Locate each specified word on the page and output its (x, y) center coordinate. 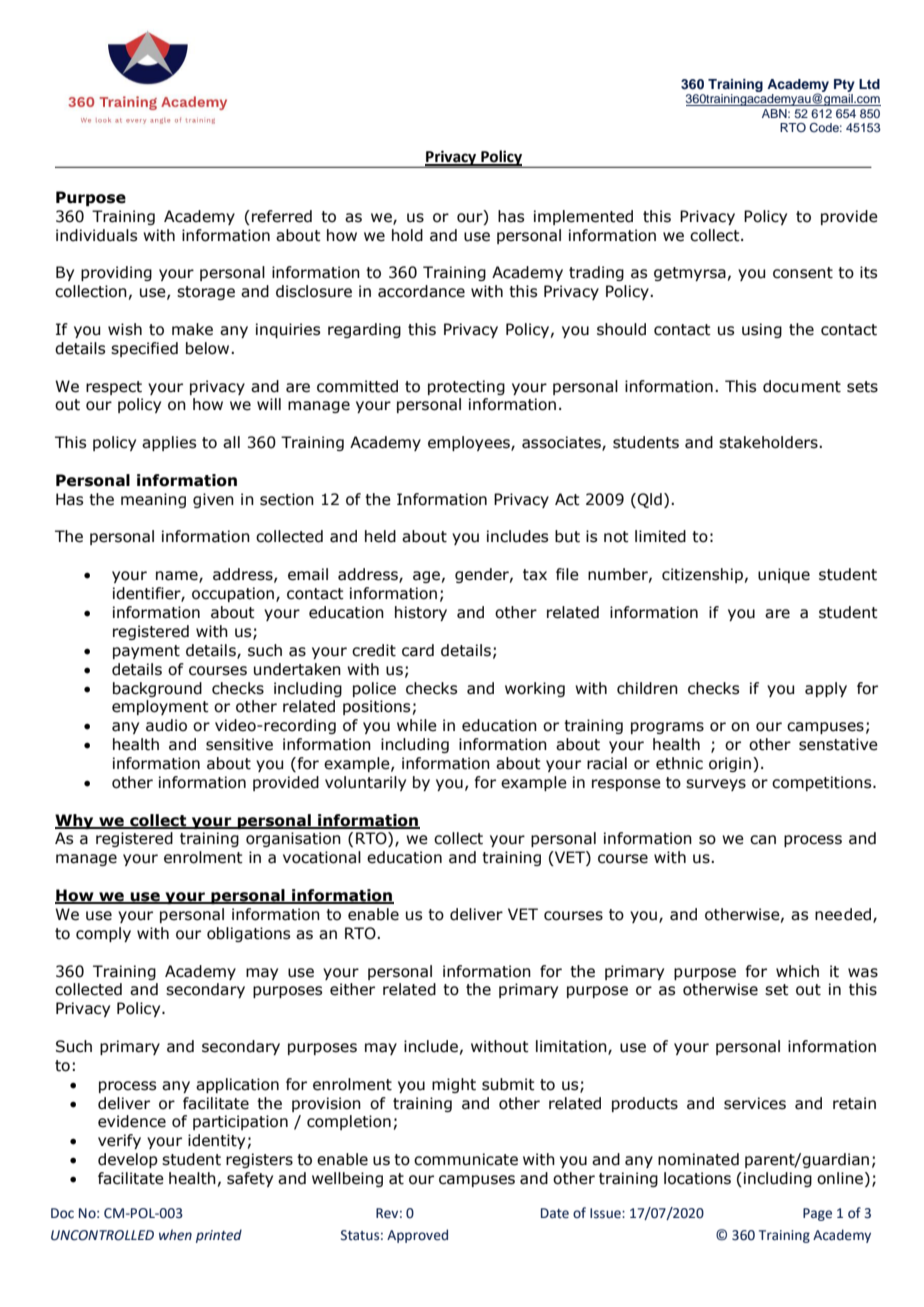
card (418, 650)
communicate (466, 1159)
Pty (844, 85)
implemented (583, 217)
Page (817, 1214)
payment (146, 652)
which (797, 971)
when (175, 1235)
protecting (466, 387)
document (802, 386)
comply (103, 934)
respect (114, 388)
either (352, 989)
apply (826, 689)
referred (282, 216)
